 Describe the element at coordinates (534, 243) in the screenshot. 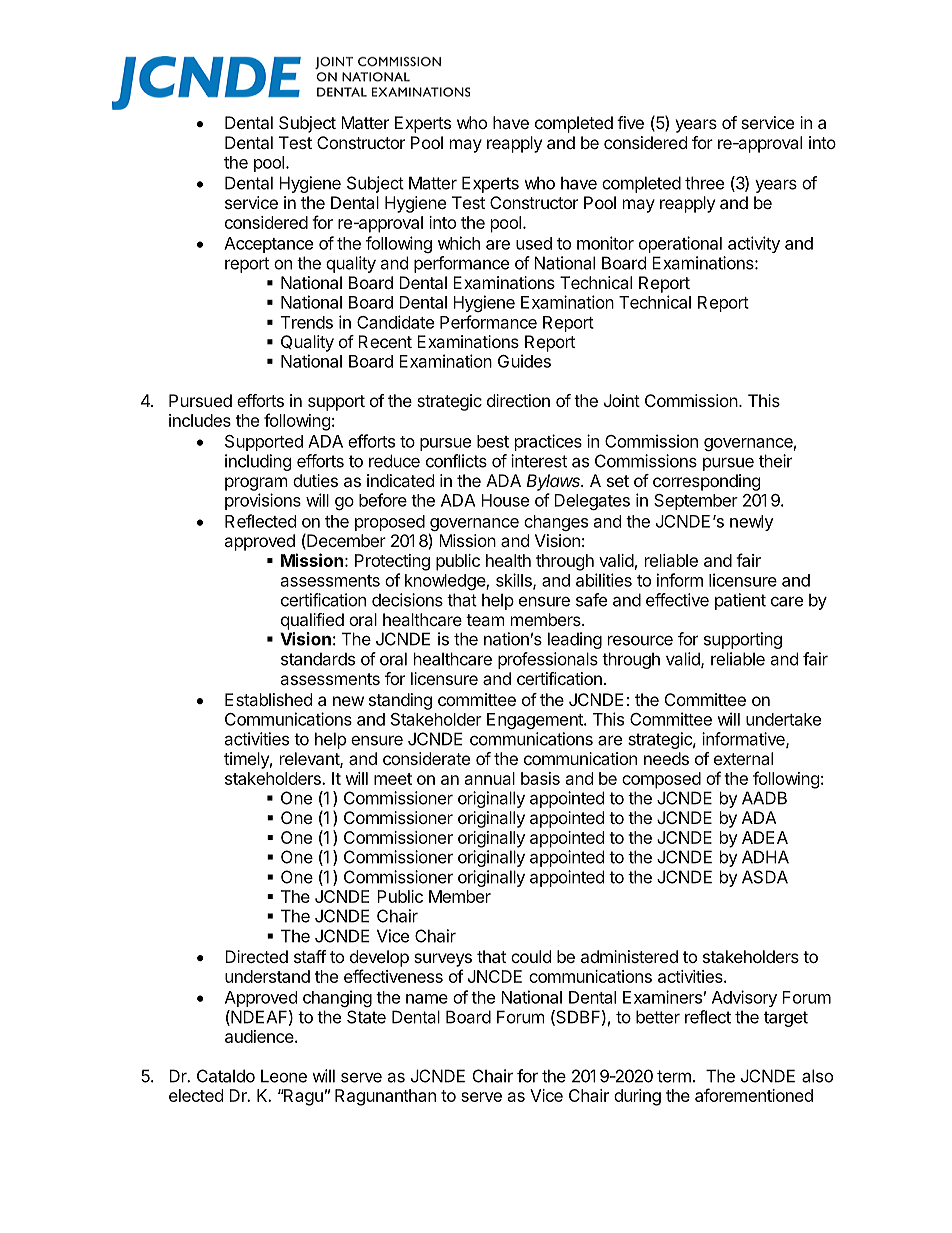

I see `used` at that location.
